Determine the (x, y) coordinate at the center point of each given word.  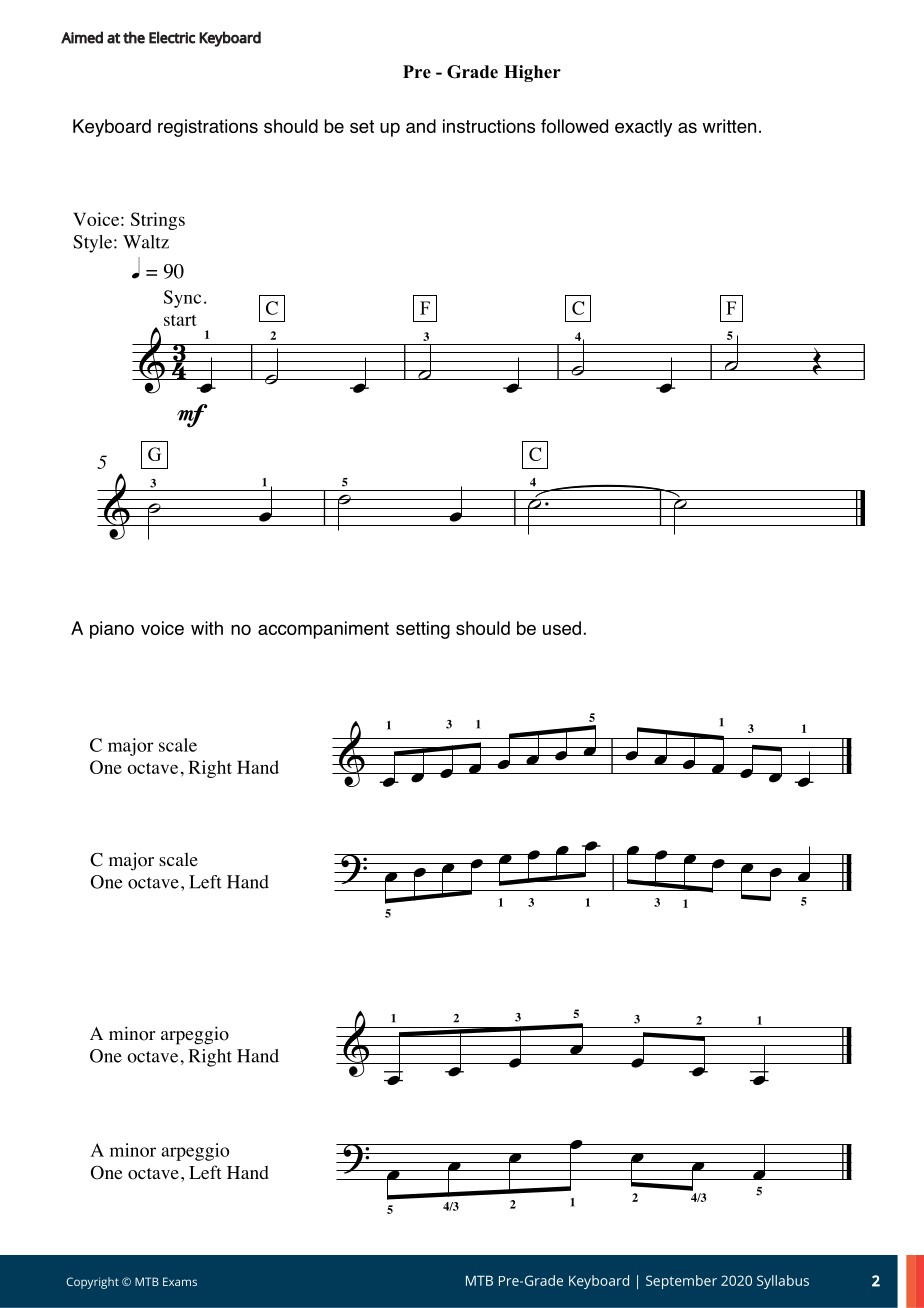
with (207, 628)
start (180, 320)
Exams (180, 1281)
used (562, 628)
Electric (172, 37)
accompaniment (323, 630)
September (681, 1282)
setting (423, 630)
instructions (489, 126)
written (729, 126)
